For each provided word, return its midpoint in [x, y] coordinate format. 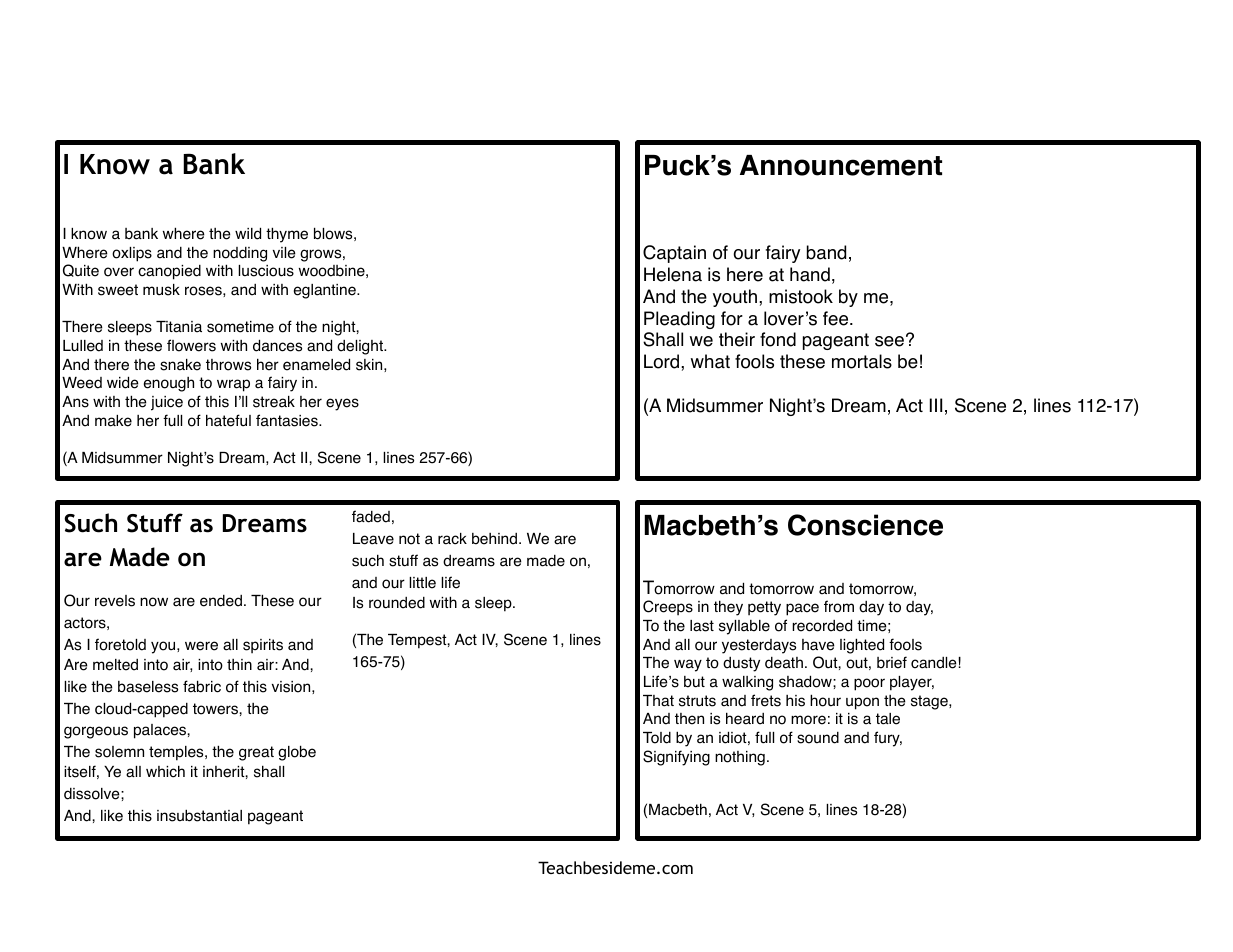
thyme [287, 235]
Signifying [676, 758]
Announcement [841, 165]
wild [248, 233]
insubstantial [199, 815]
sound [818, 738]
